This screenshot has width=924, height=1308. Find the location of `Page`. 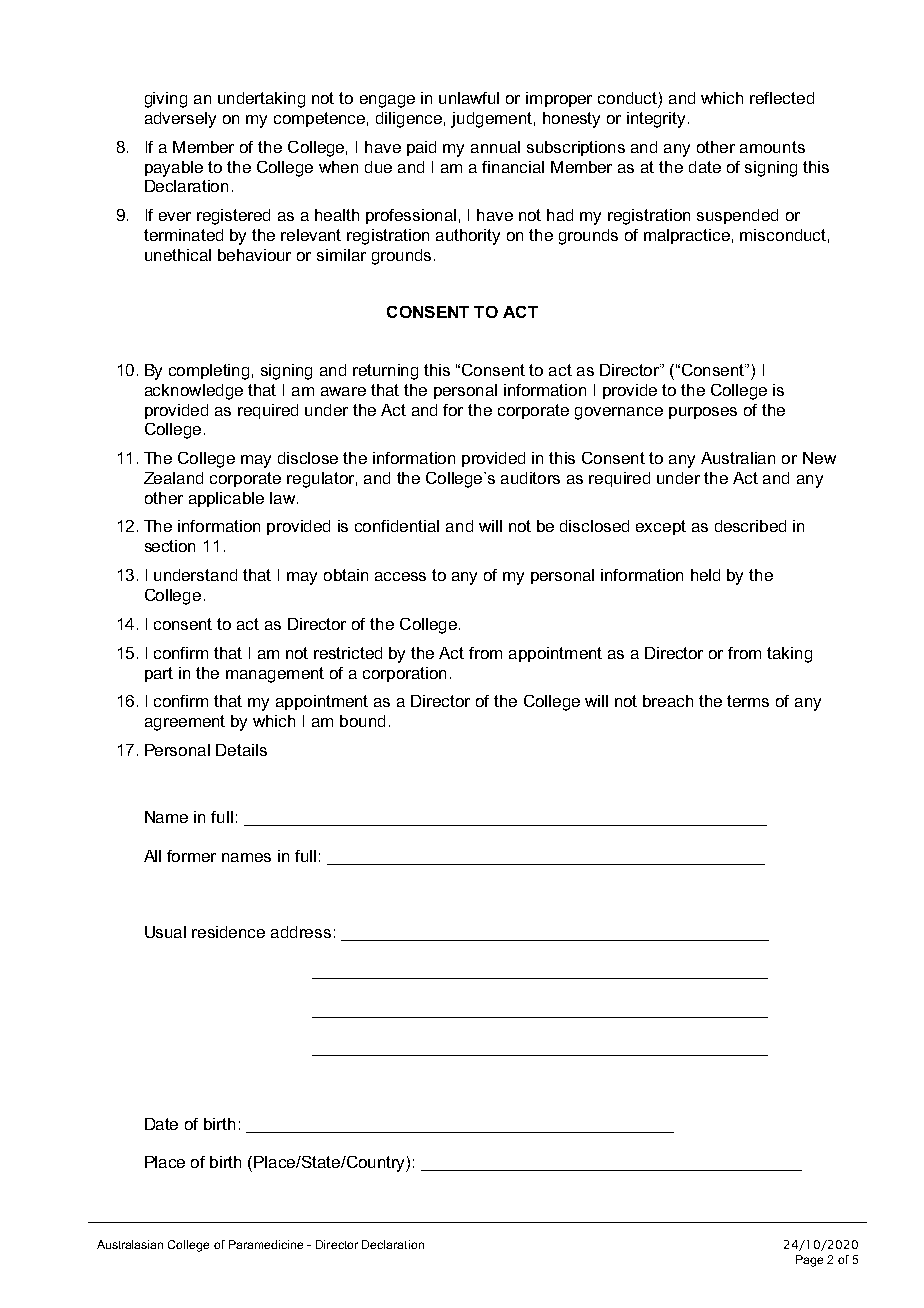

Page is located at coordinates (809, 1261).
